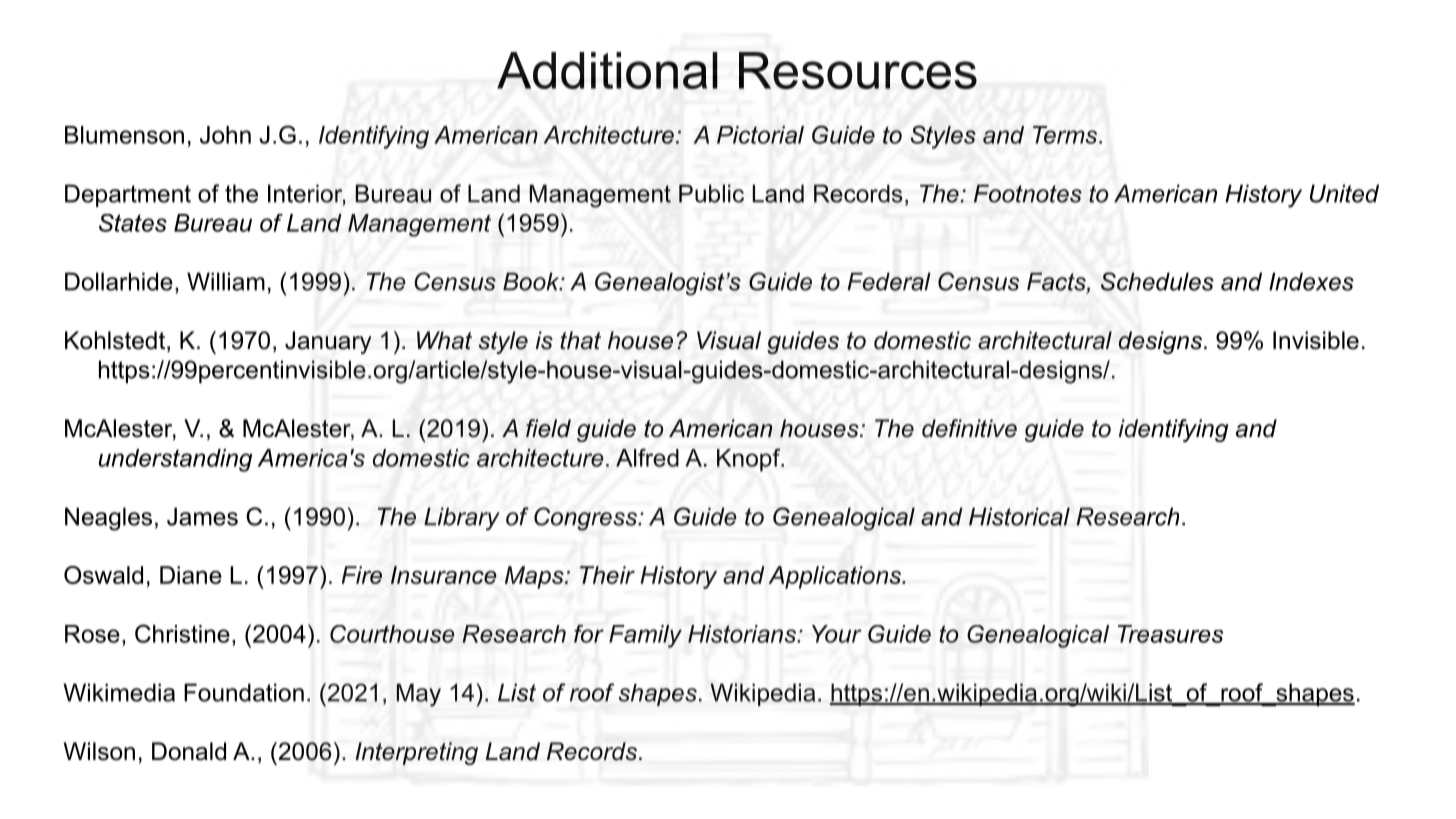  Describe the element at coordinates (969, 428) in the image. I see `definitive` at that location.
